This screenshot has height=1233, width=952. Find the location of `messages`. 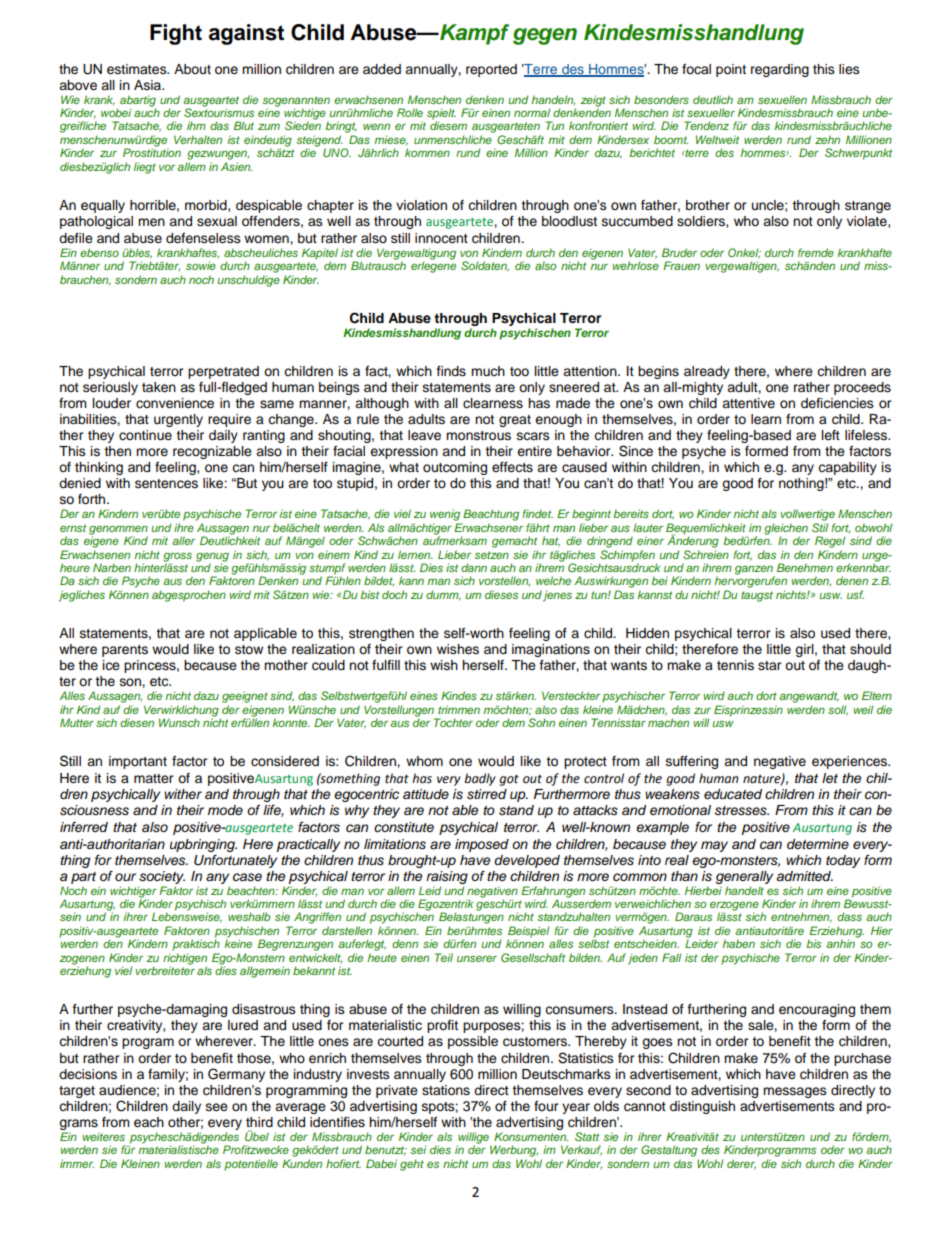

messages is located at coordinates (795, 1092).
